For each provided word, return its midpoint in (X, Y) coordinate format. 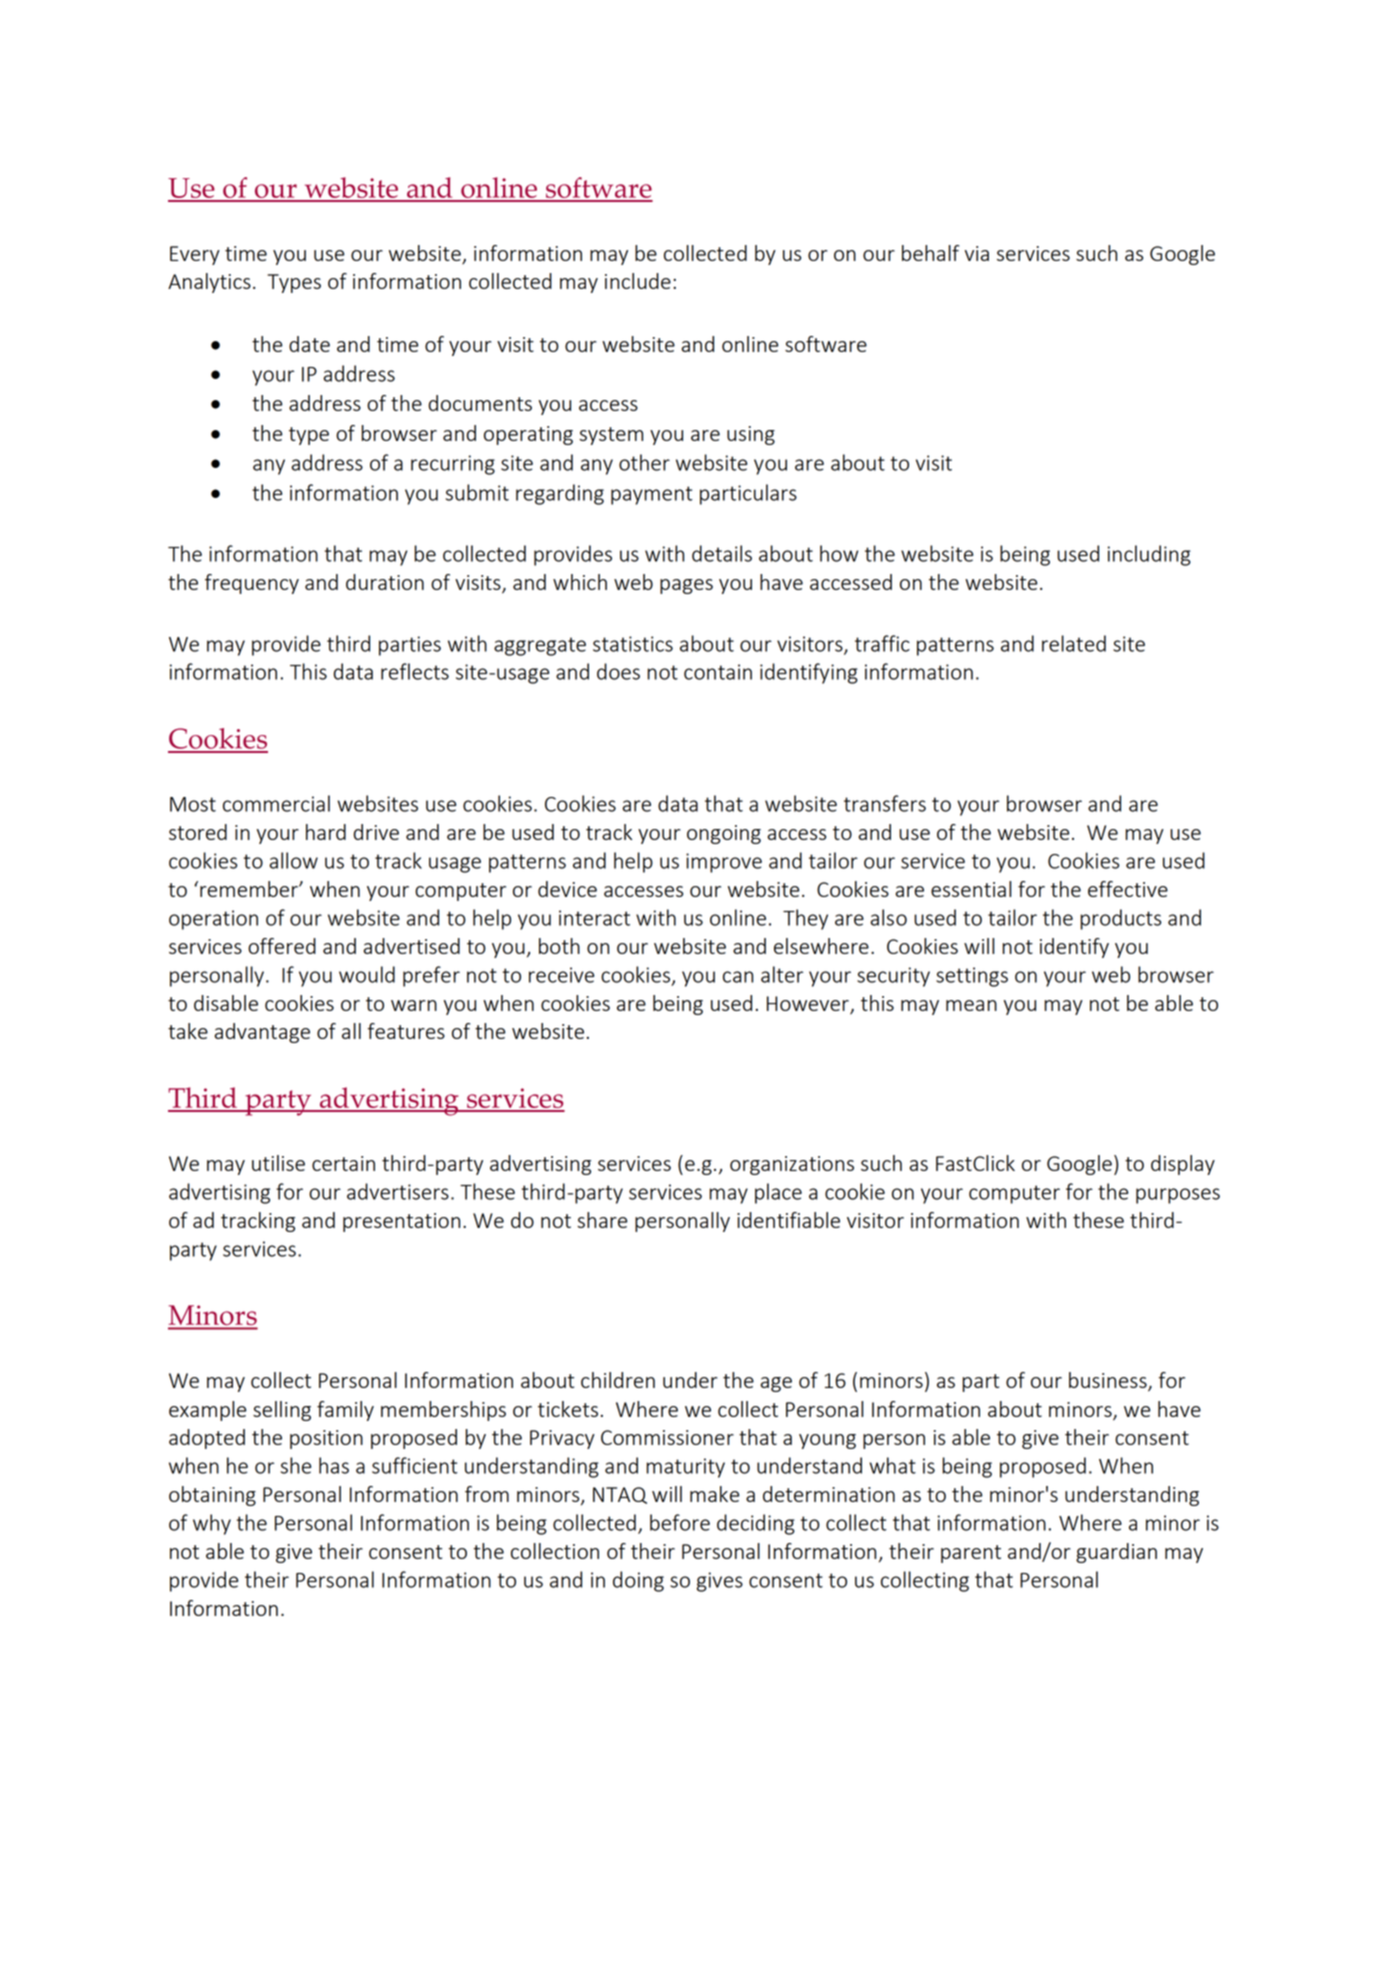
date (309, 344)
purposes (1178, 1196)
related (1074, 643)
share (602, 1220)
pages (686, 586)
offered (282, 946)
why (212, 1524)
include (638, 281)
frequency (252, 584)
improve (724, 863)
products (1120, 919)
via (977, 253)
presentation (401, 1222)
